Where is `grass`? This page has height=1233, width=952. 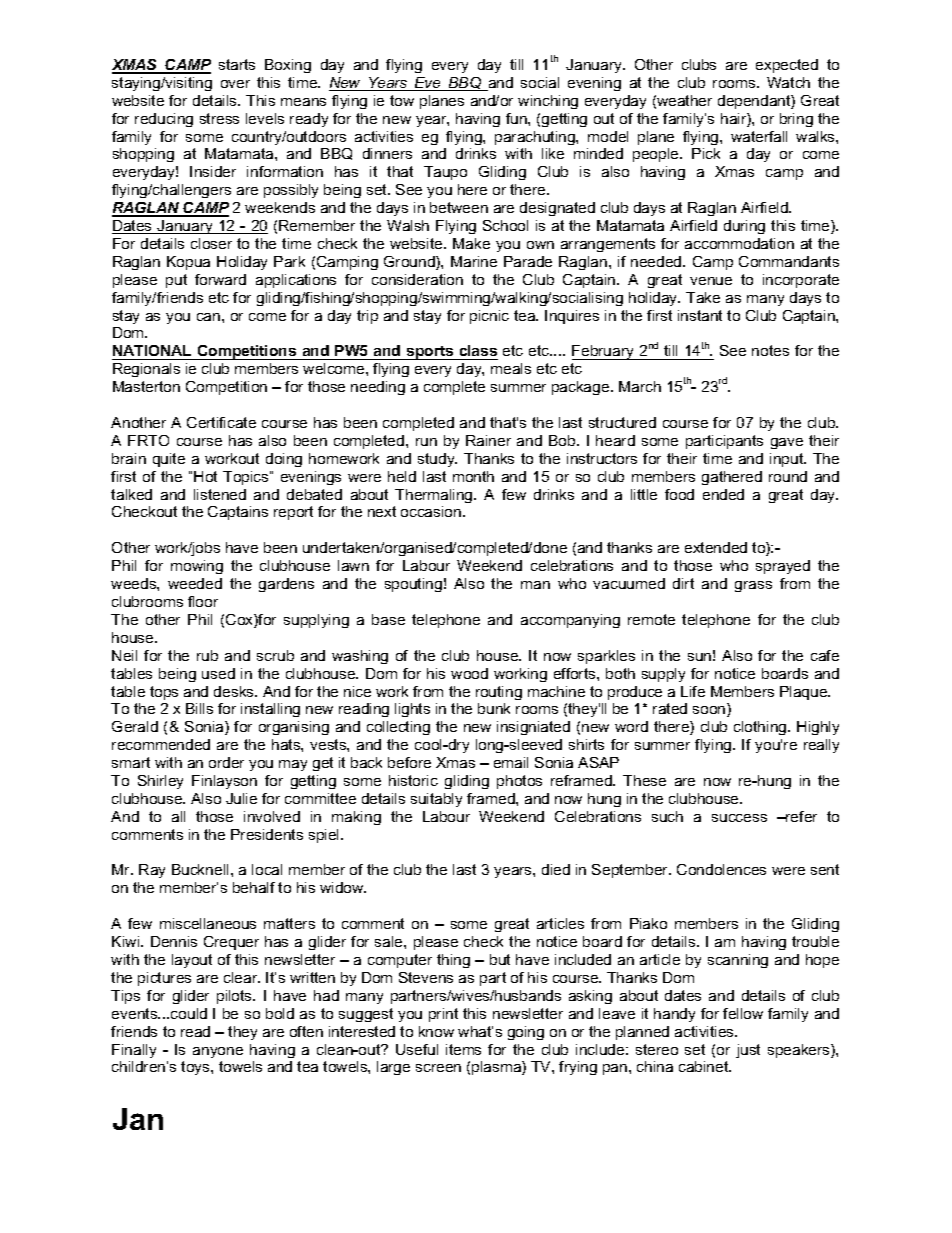
grass is located at coordinates (753, 586).
